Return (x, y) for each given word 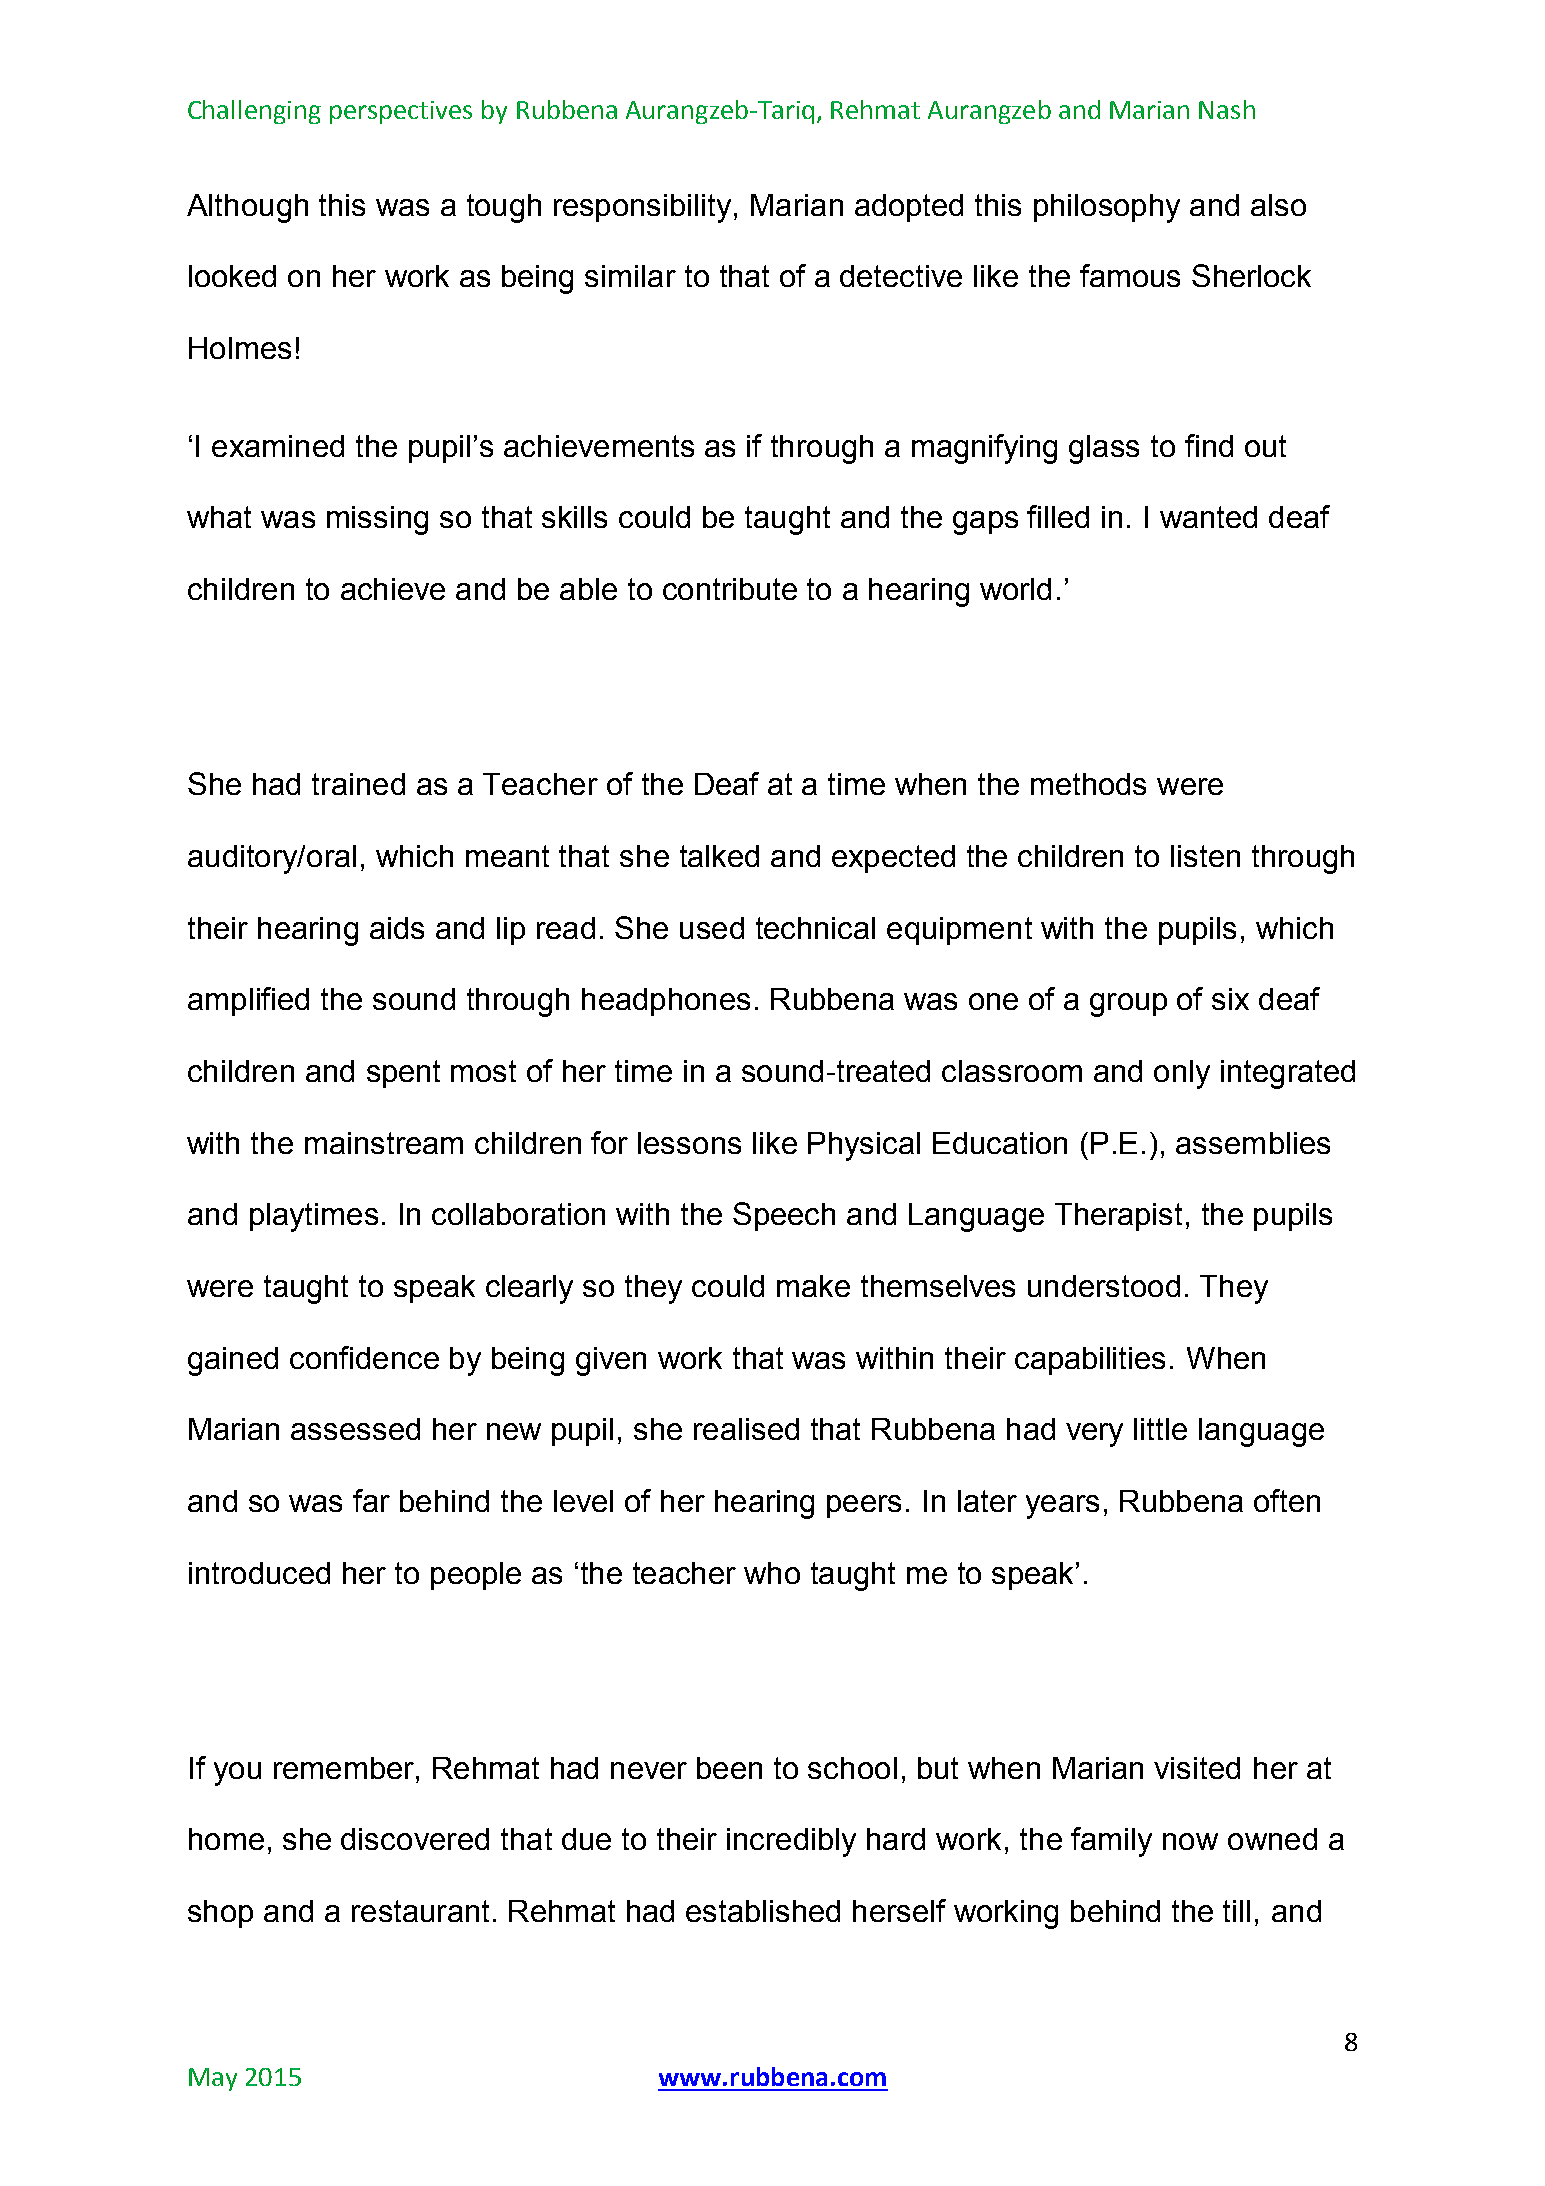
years (1062, 1507)
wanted (1208, 517)
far (371, 1500)
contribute (730, 589)
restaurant (420, 1911)
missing (377, 520)
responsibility (642, 208)
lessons (689, 1143)
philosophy (1107, 208)
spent (403, 1074)
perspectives (401, 112)
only (1182, 1074)
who (772, 1573)
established (763, 1911)
